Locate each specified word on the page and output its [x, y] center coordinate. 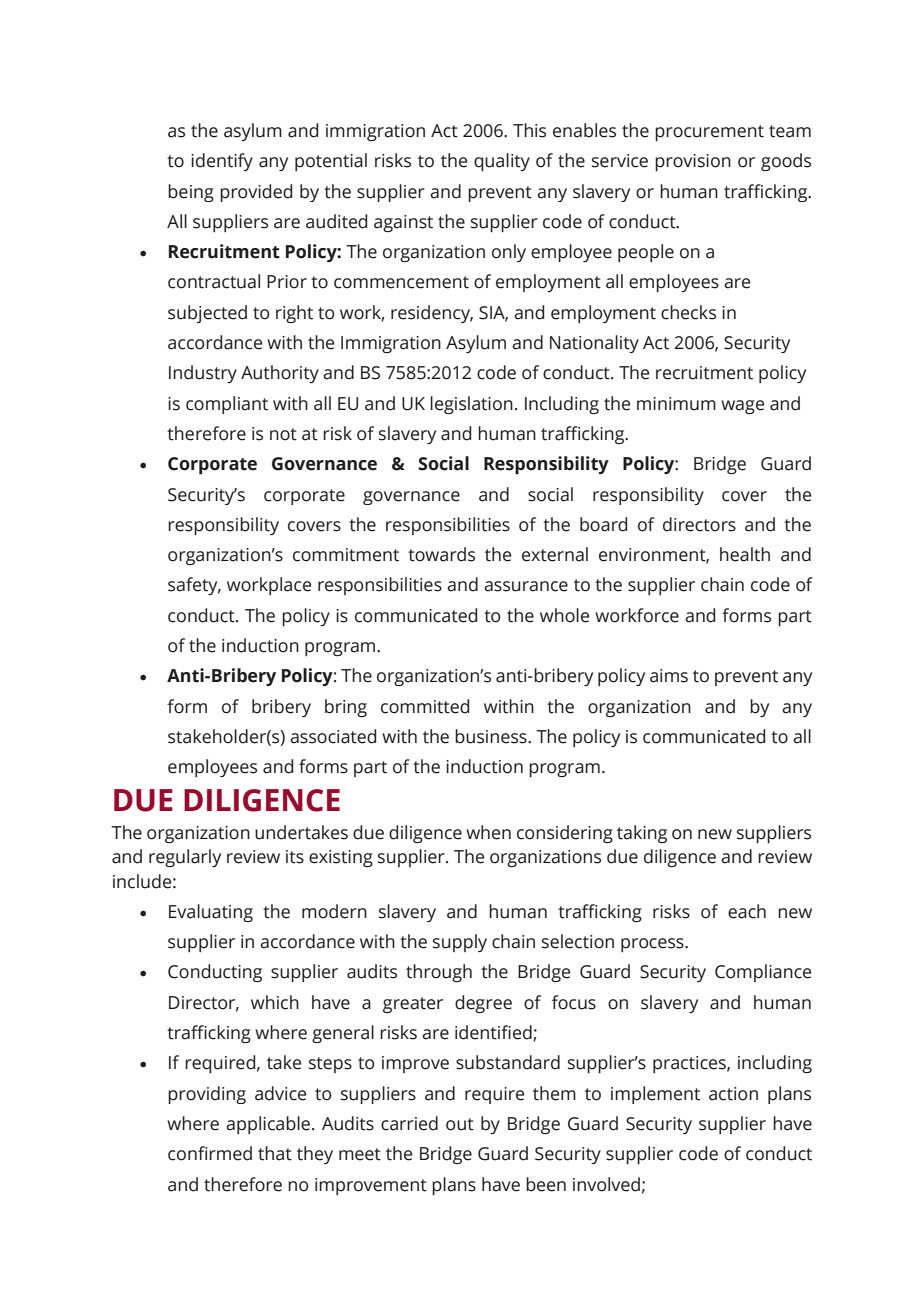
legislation [471, 405]
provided [256, 193]
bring [346, 708]
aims [669, 676]
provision [693, 162]
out [460, 1124]
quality [502, 162]
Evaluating [211, 913]
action [733, 1094]
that [275, 1153]
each [747, 911]
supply [460, 943]
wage [742, 407]
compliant [227, 405]
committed [425, 706]
